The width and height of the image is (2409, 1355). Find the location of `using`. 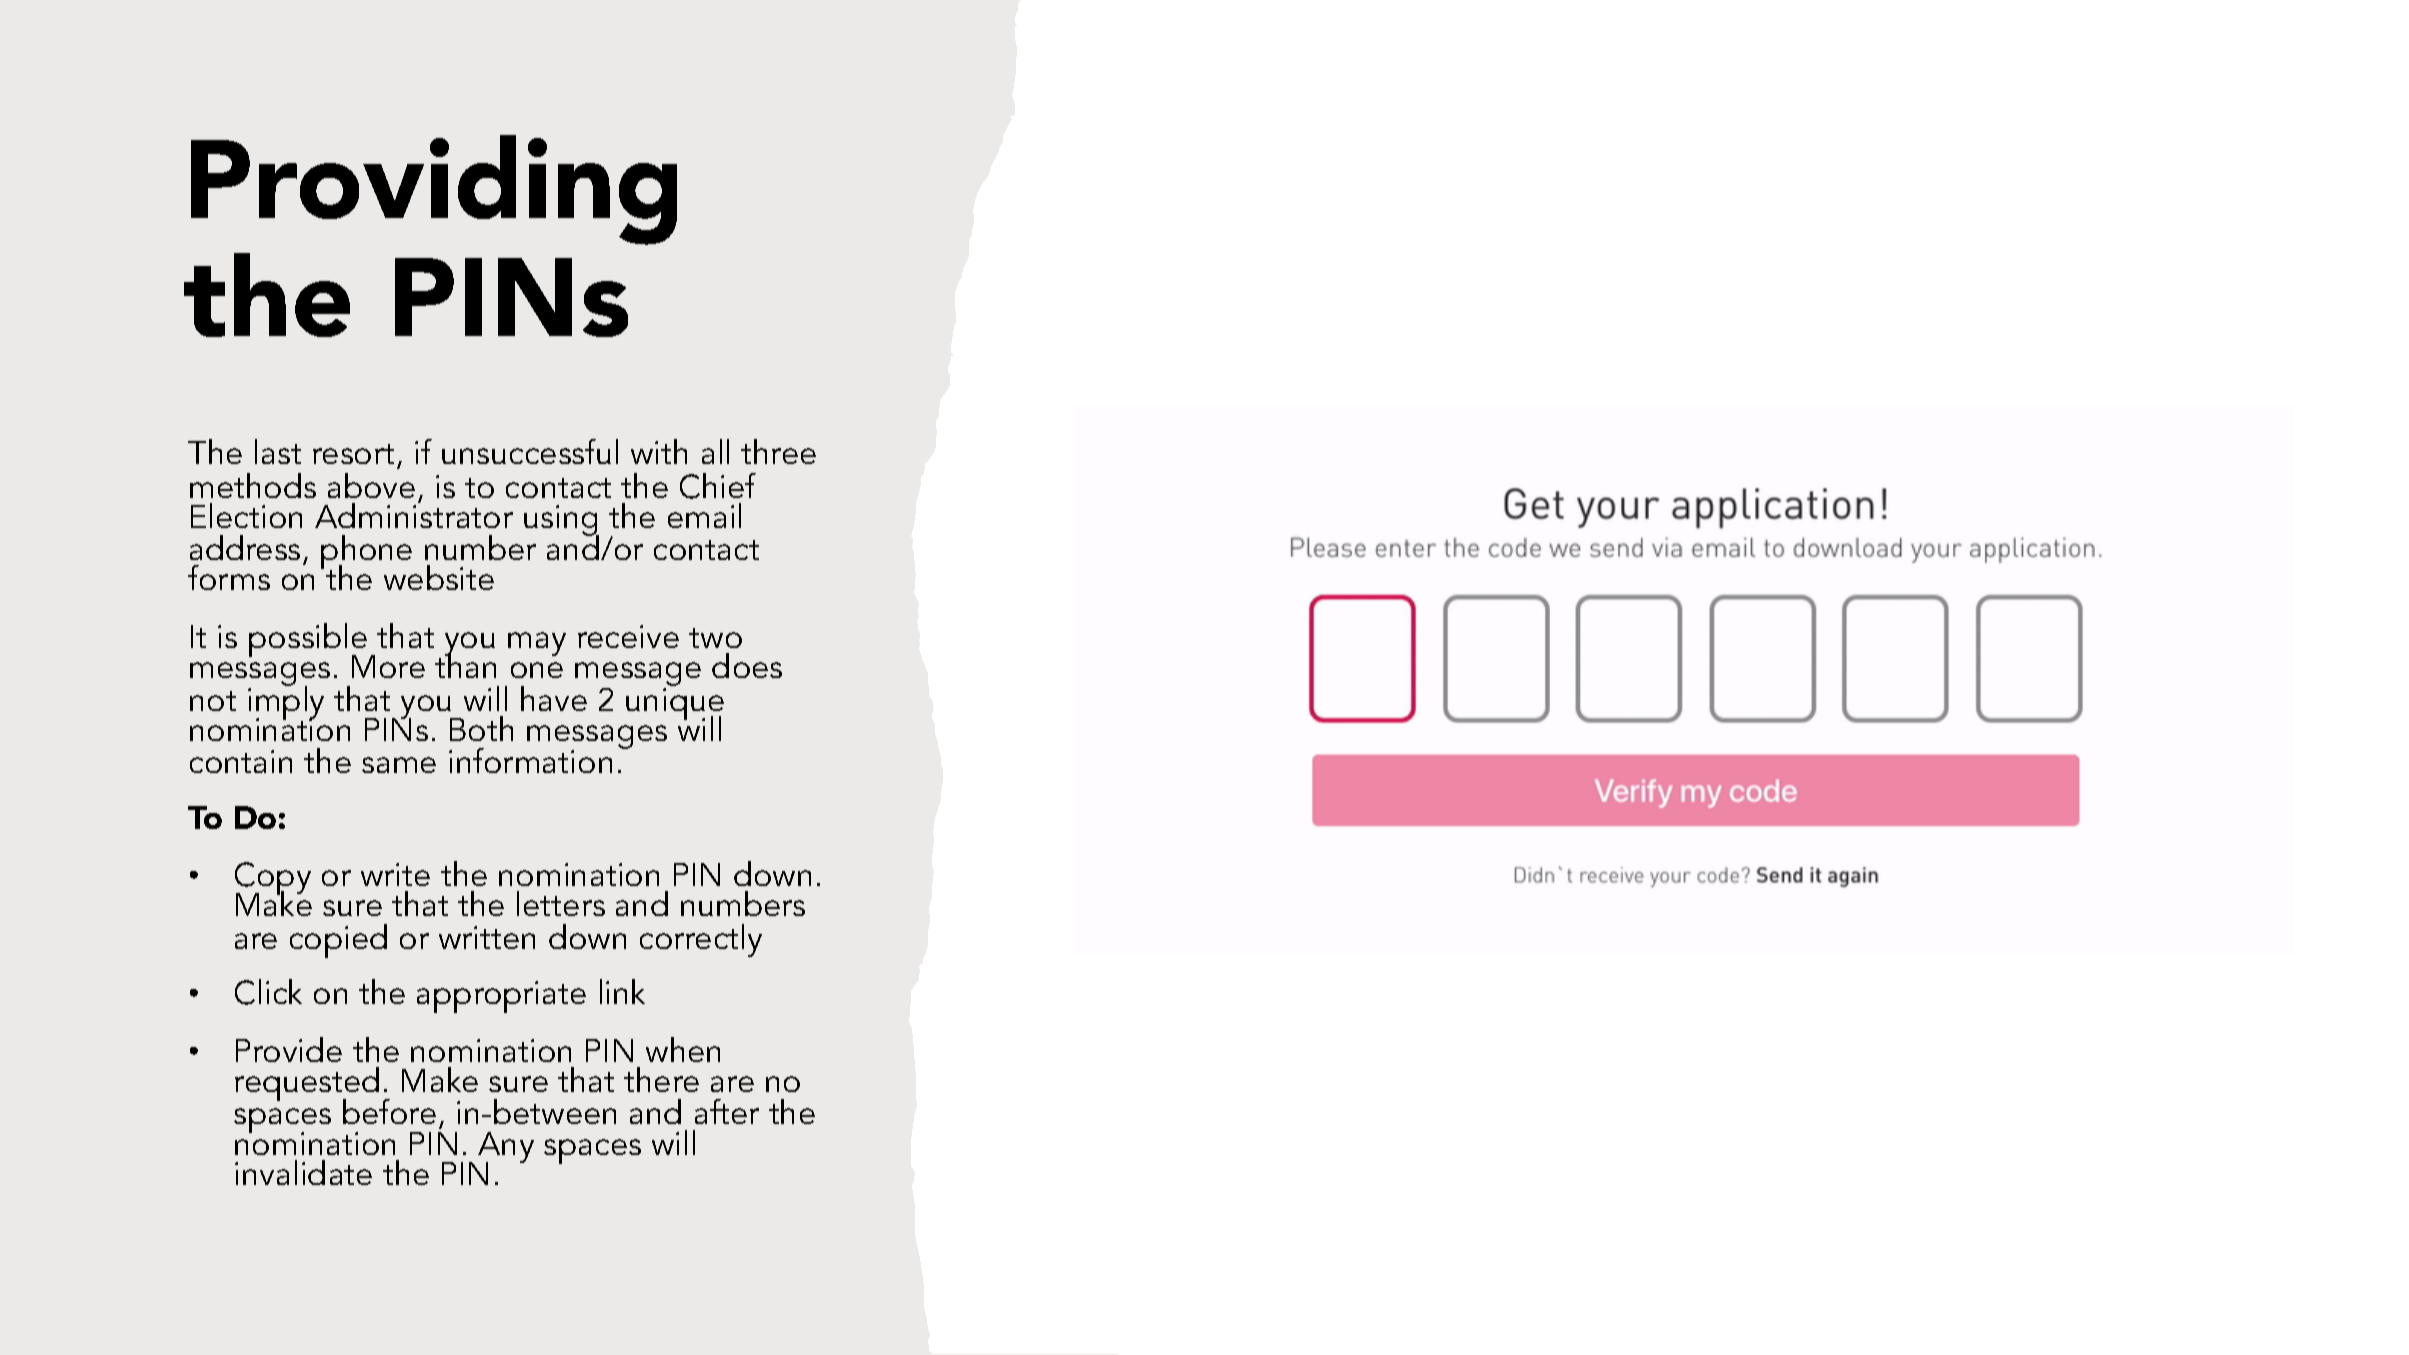

using is located at coordinates (561, 521).
